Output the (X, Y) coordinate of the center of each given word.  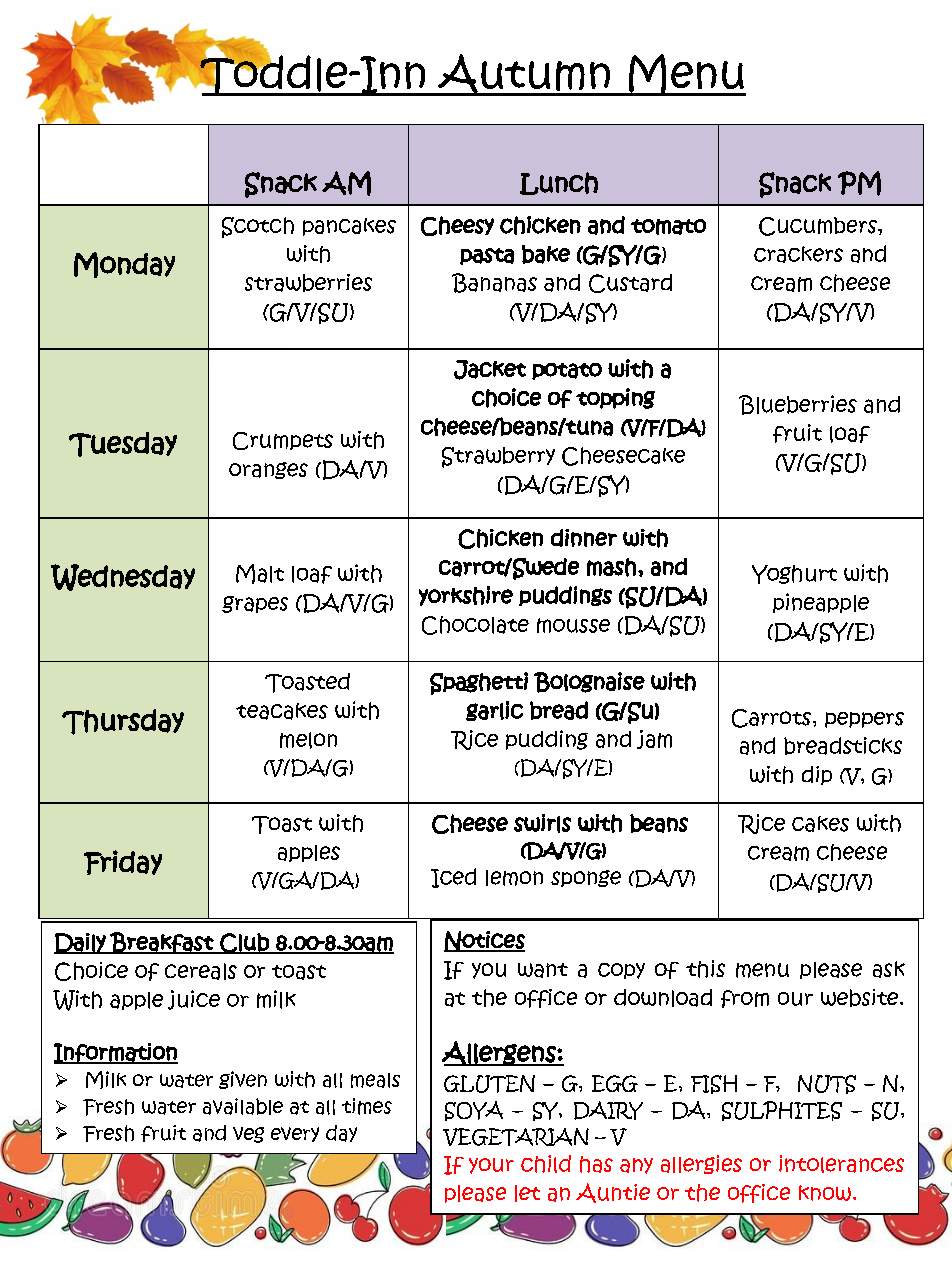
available (243, 1106)
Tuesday (123, 444)
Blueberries (798, 405)
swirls (542, 823)
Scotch (258, 227)
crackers (798, 254)
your (491, 1166)
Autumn (524, 75)
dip (817, 775)
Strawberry (498, 457)
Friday (123, 862)
